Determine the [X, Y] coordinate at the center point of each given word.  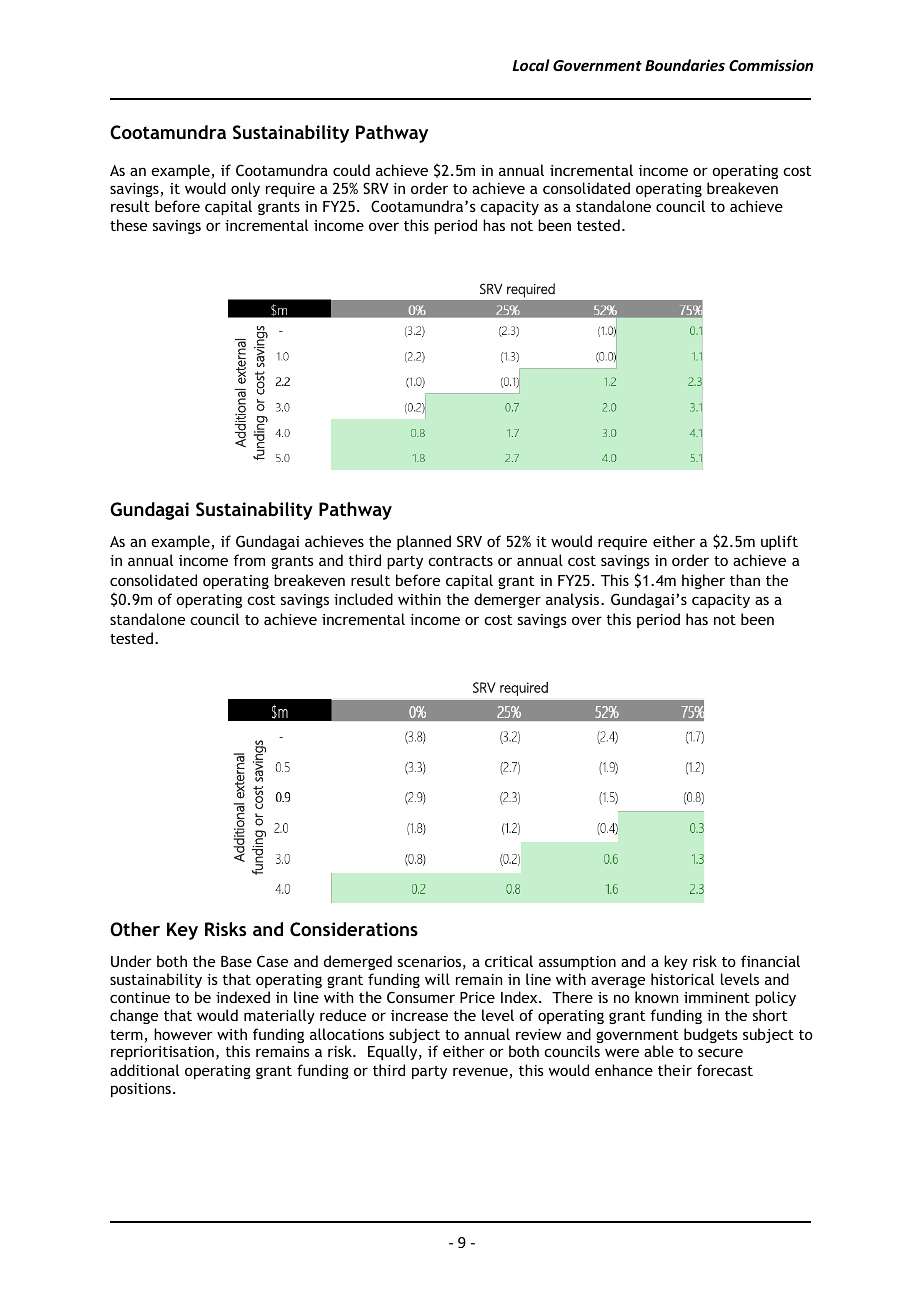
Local [531, 65]
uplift [779, 542]
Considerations [354, 929]
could [351, 170]
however [183, 1034]
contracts [460, 561]
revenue [481, 1073]
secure [720, 1052]
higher [703, 581]
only [245, 189]
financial [770, 961]
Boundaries [685, 65]
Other [135, 929]
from [249, 560]
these [128, 225]
